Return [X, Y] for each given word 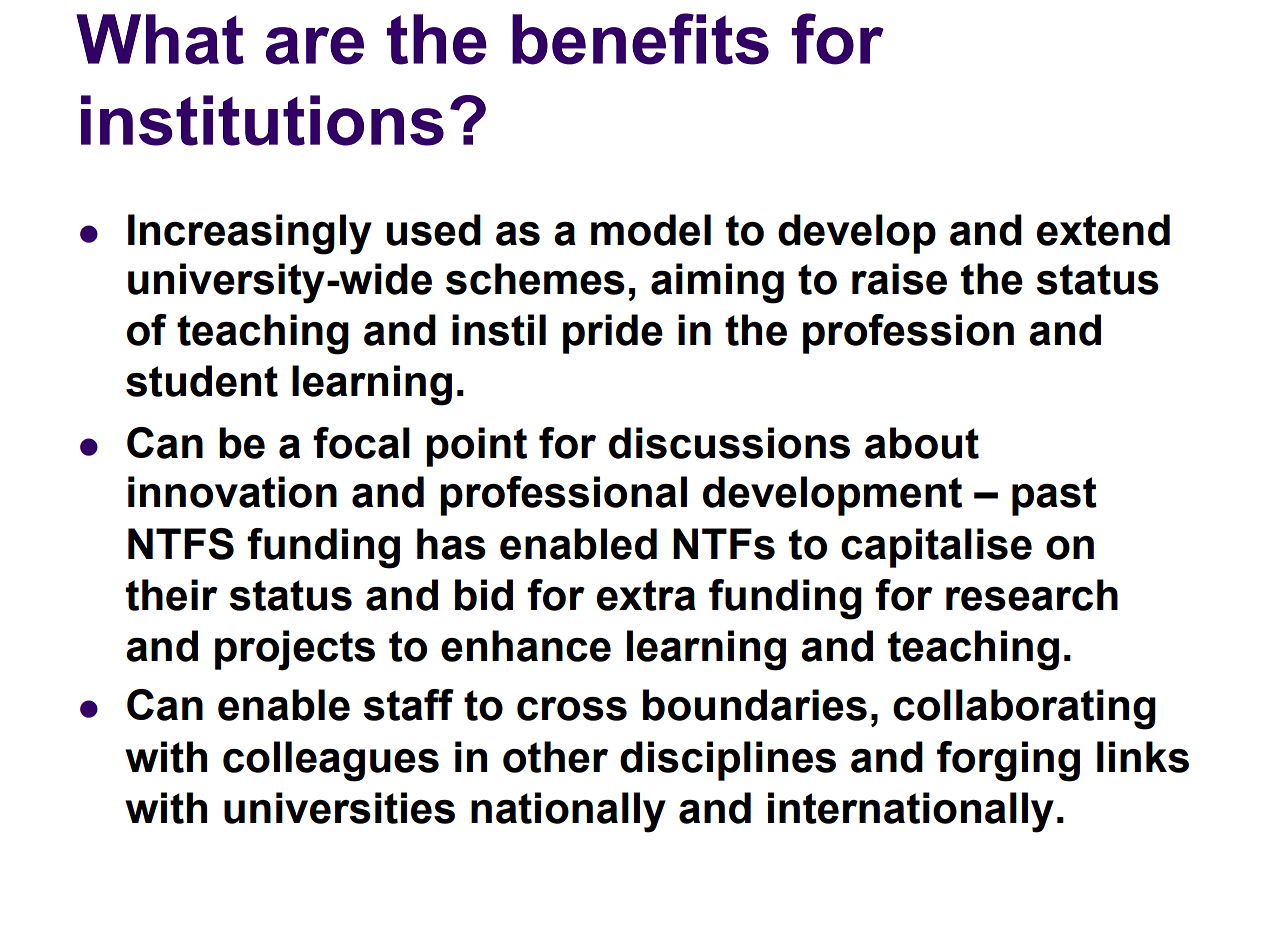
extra [646, 595]
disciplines [728, 761]
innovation [232, 492]
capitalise [936, 548]
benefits [640, 39]
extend [1103, 230]
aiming [717, 283]
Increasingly [250, 234]
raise [899, 279]
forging [1008, 761]
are [315, 46]
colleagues [331, 761]
